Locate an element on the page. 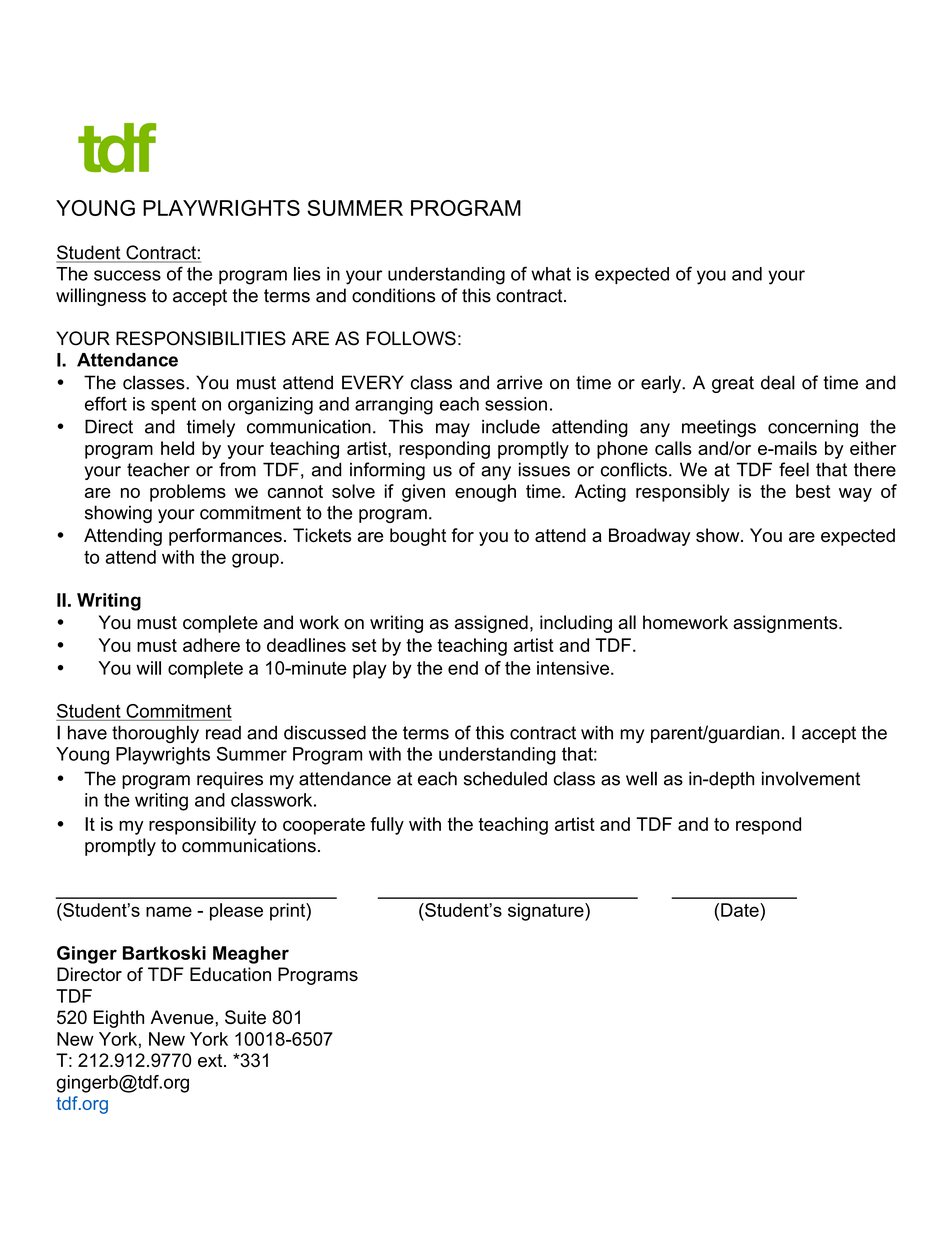  assignments is located at coordinates (786, 624).
